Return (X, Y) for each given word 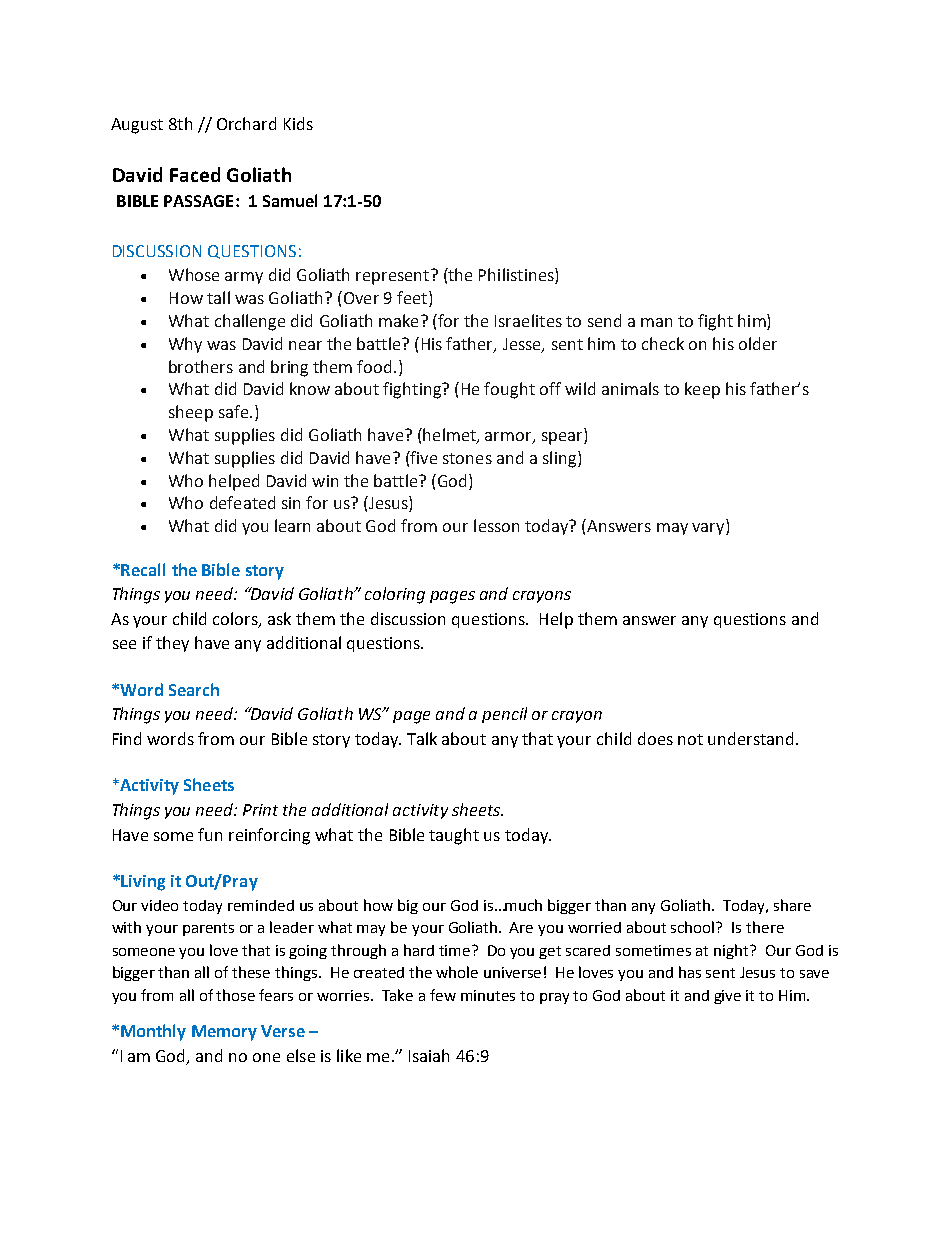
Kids (298, 123)
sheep (191, 413)
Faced (195, 174)
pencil (504, 715)
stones (467, 458)
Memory (224, 1033)
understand (750, 738)
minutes (488, 995)
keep (702, 390)
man (656, 322)
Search (194, 689)
